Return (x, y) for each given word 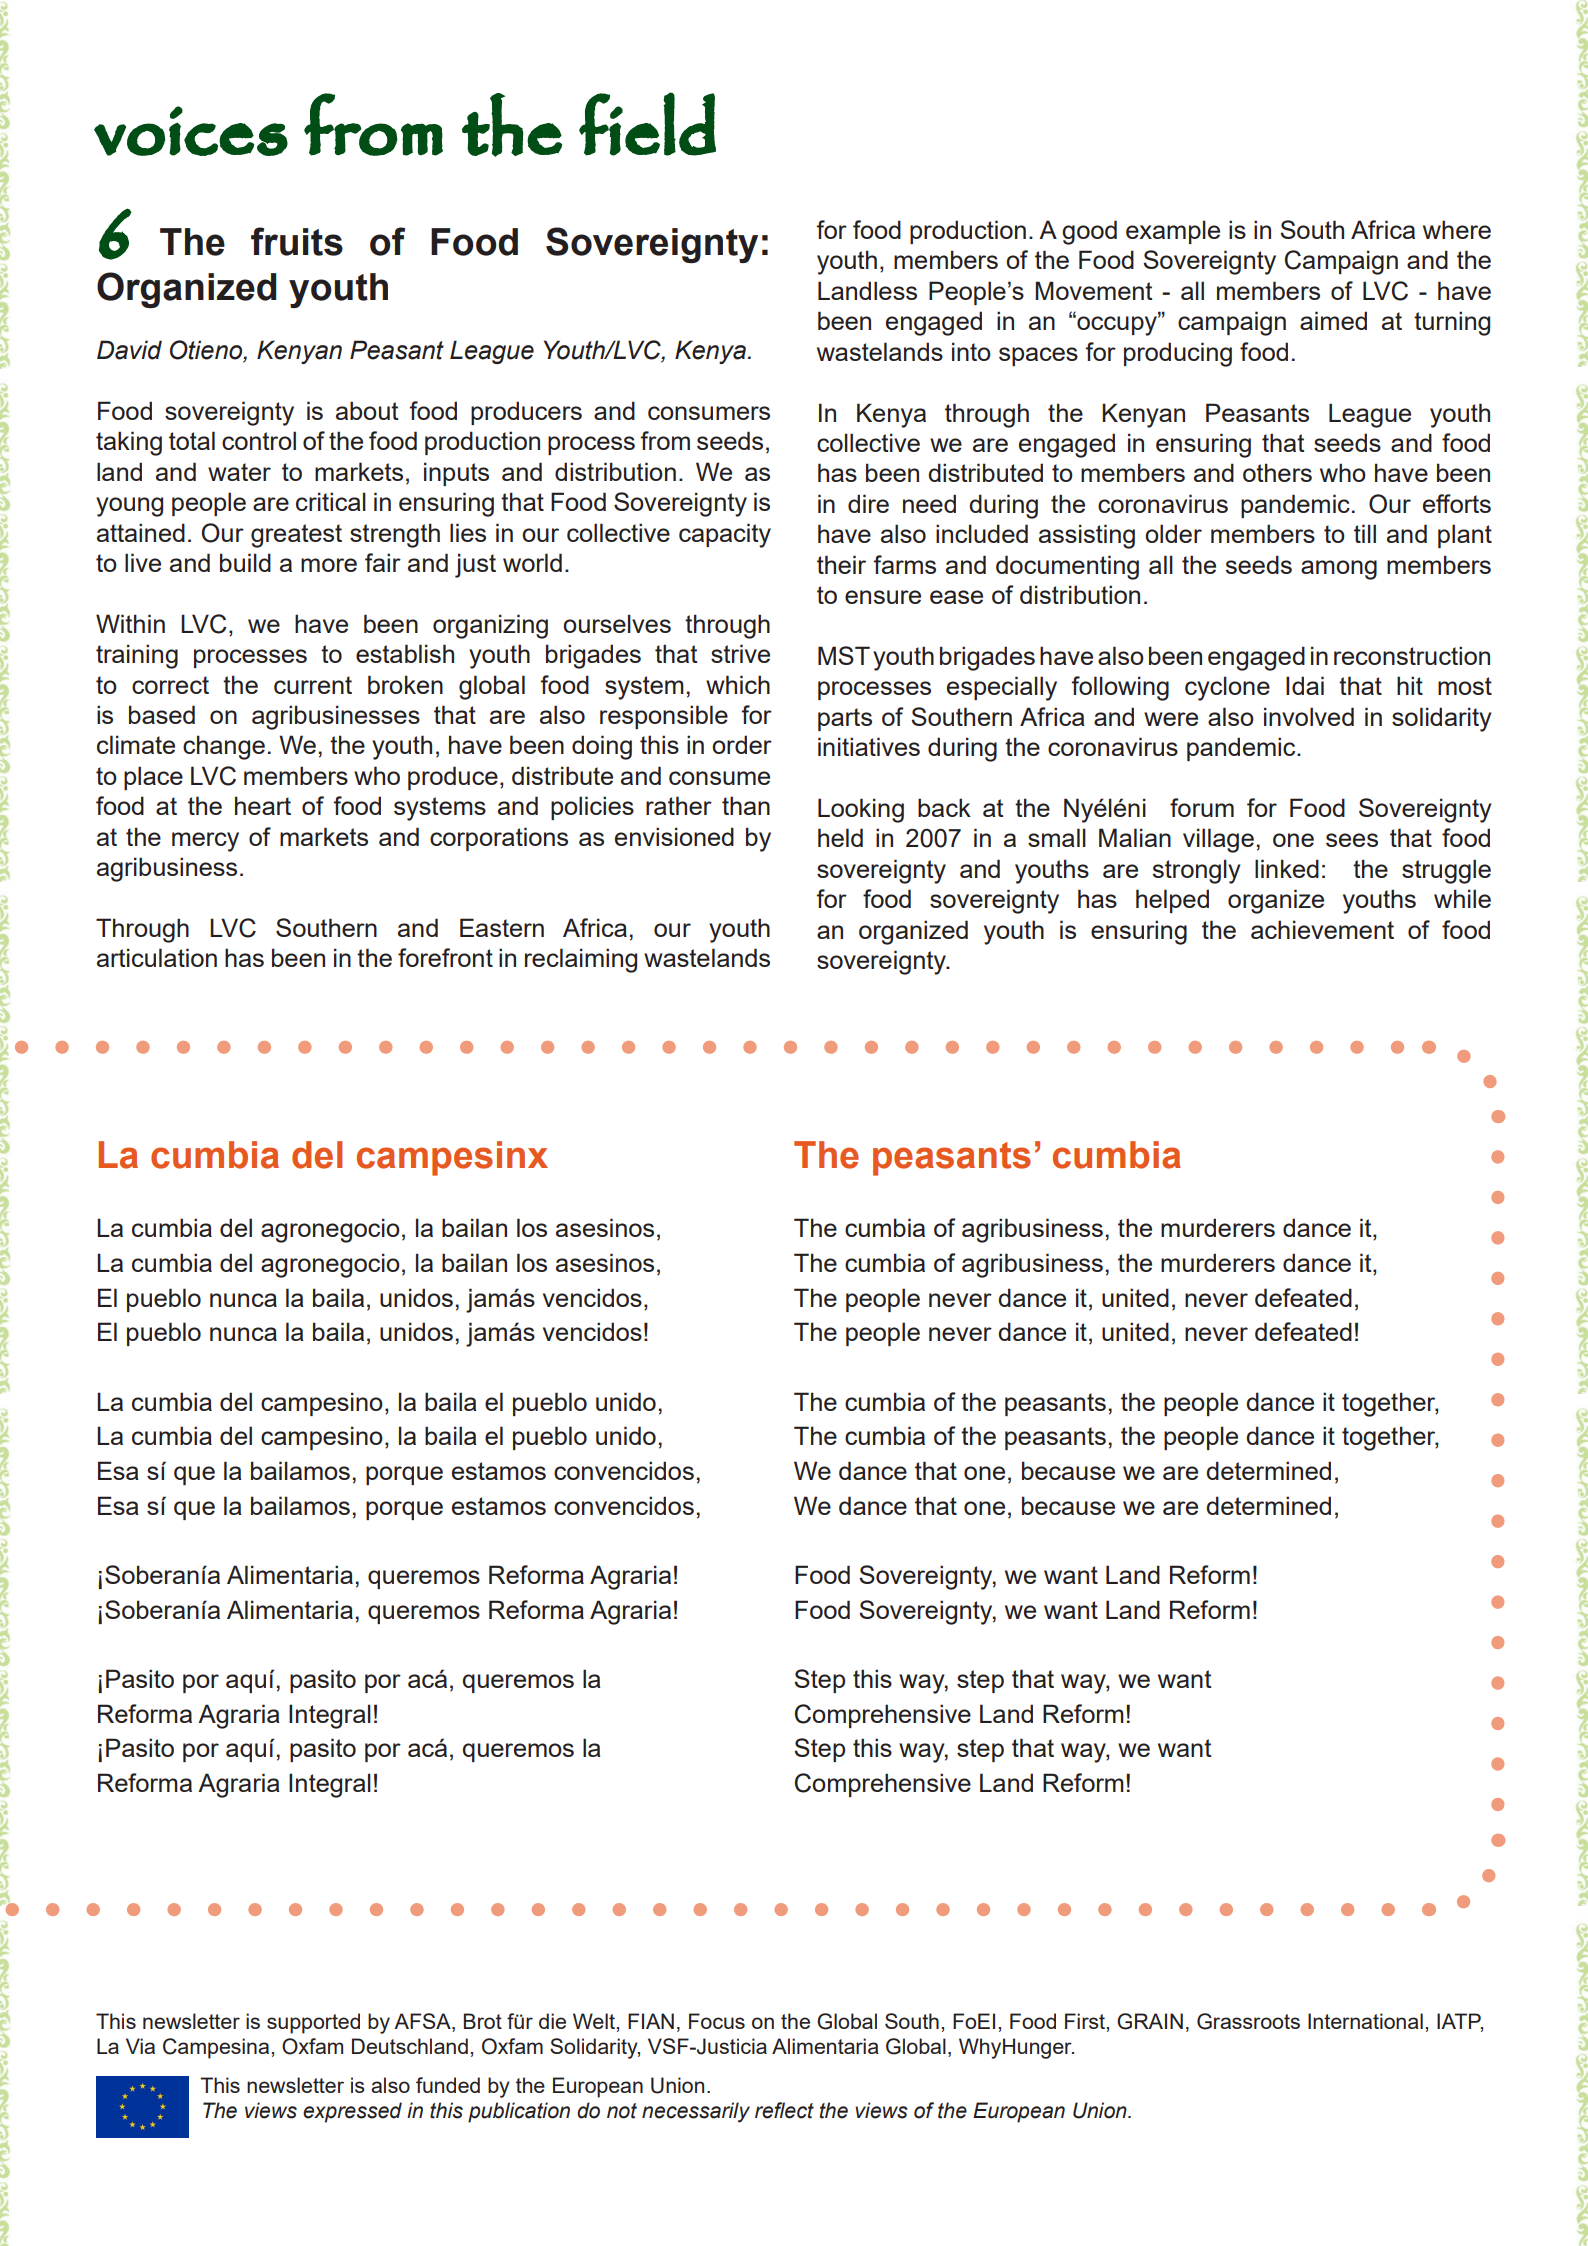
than (746, 805)
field (647, 124)
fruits (297, 241)
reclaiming (581, 960)
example (1173, 232)
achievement (1322, 929)
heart (263, 805)
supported (313, 2023)
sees (1352, 840)
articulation (157, 957)
